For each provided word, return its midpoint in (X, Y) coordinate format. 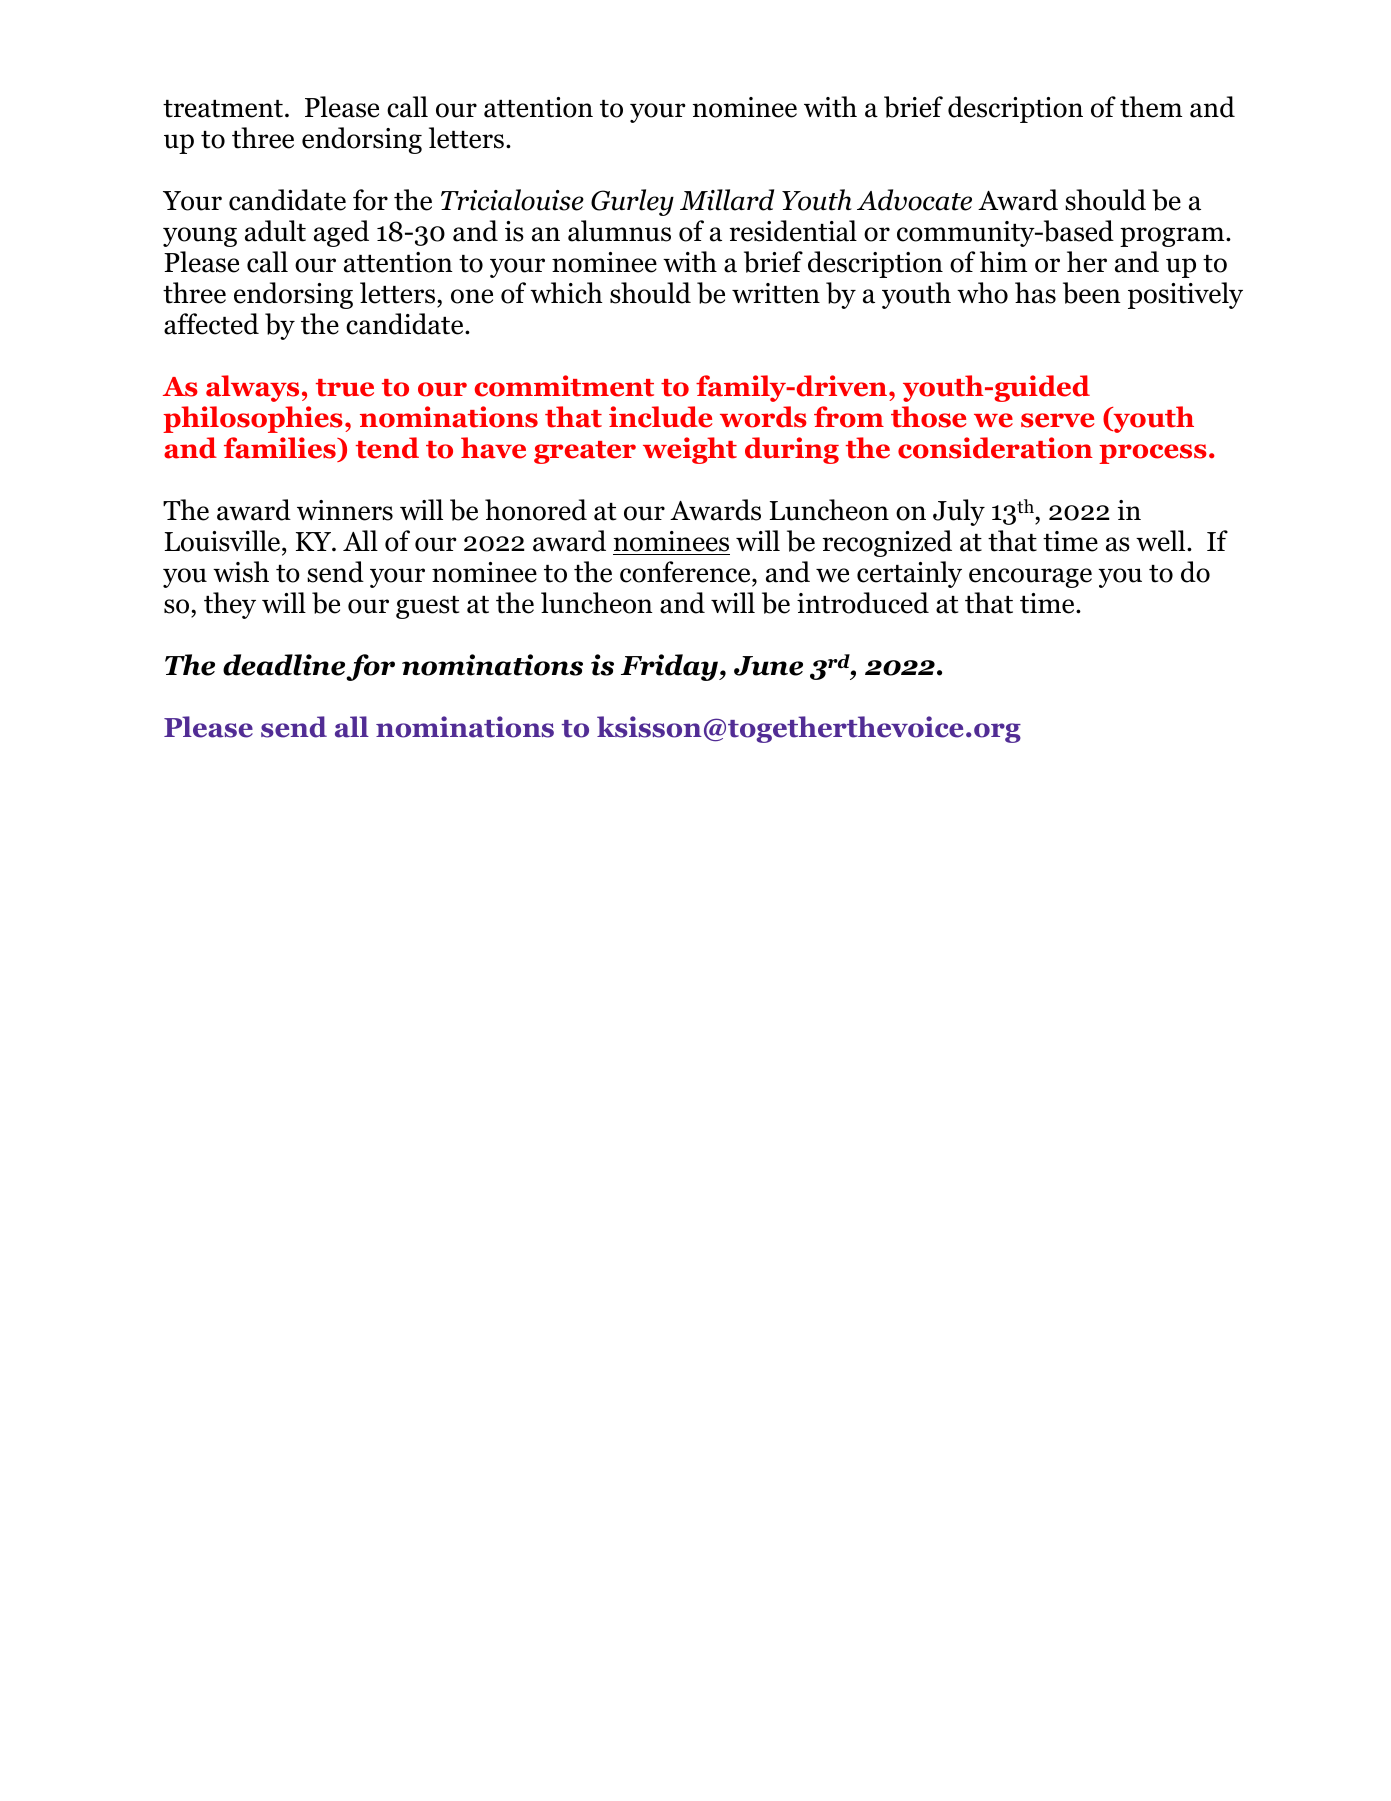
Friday (670, 667)
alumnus (619, 231)
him (1003, 261)
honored (536, 510)
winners (345, 510)
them (1151, 107)
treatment (224, 109)
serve (1057, 420)
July (959, 512)
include (660, 417)
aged (341, 233)
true (345, 388)
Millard (727, 200)
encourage (1030, 578)
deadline (284, 665)
